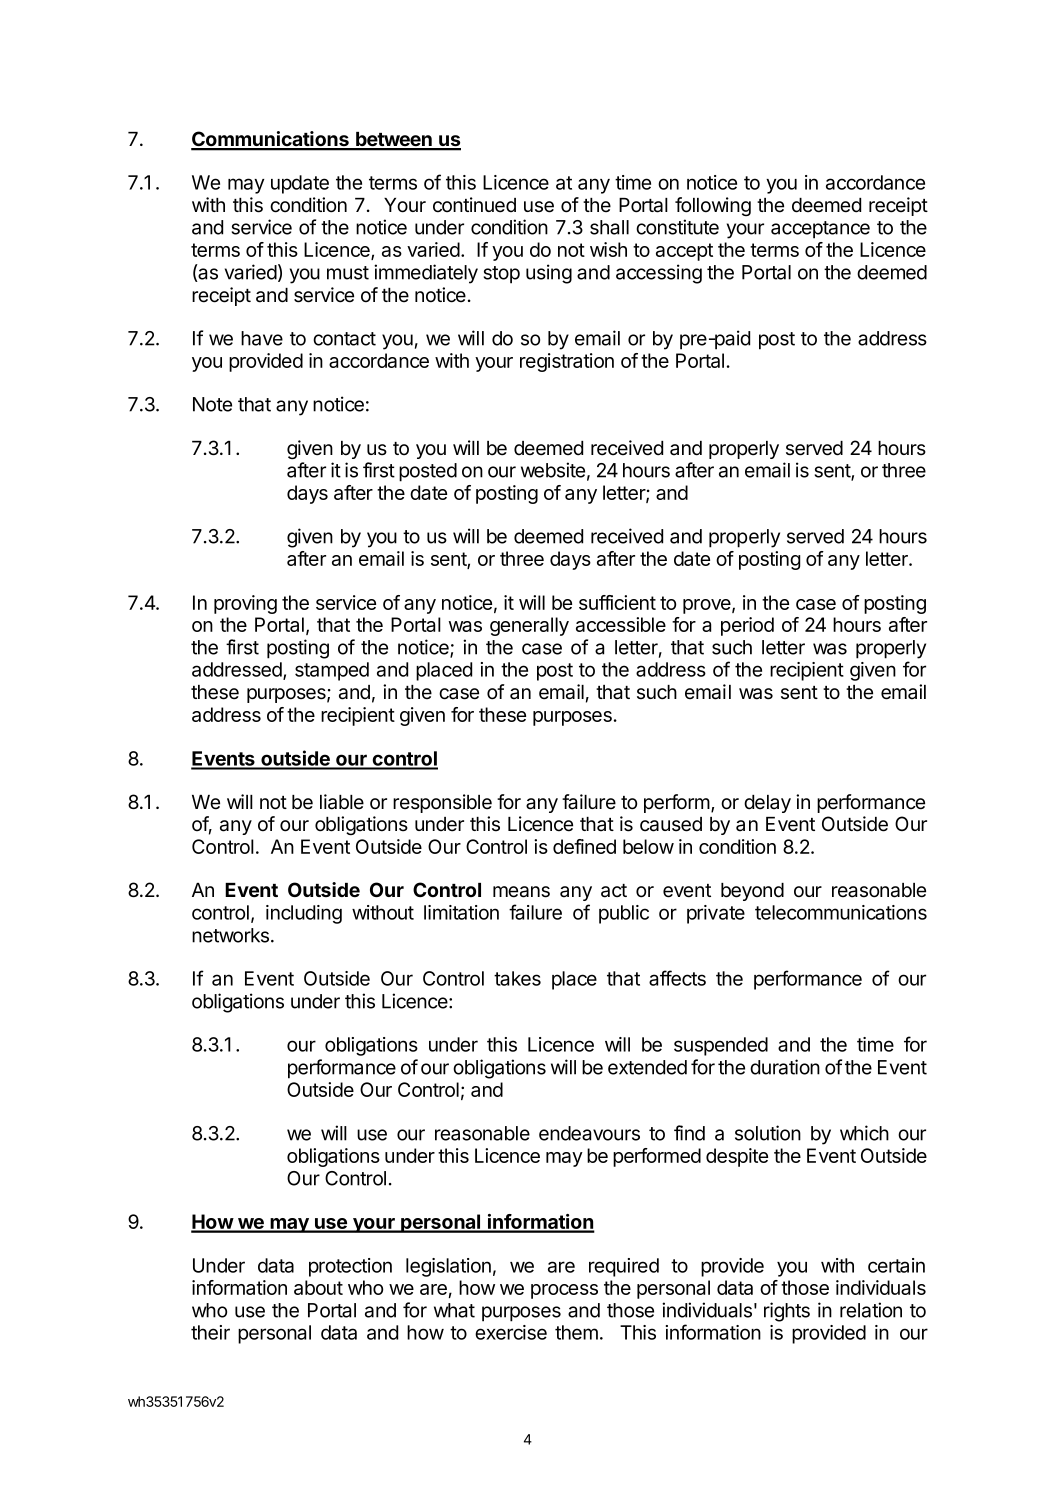 The height and width of the image is (1491, 1054). I want to click on about, so click(318, 1287).
